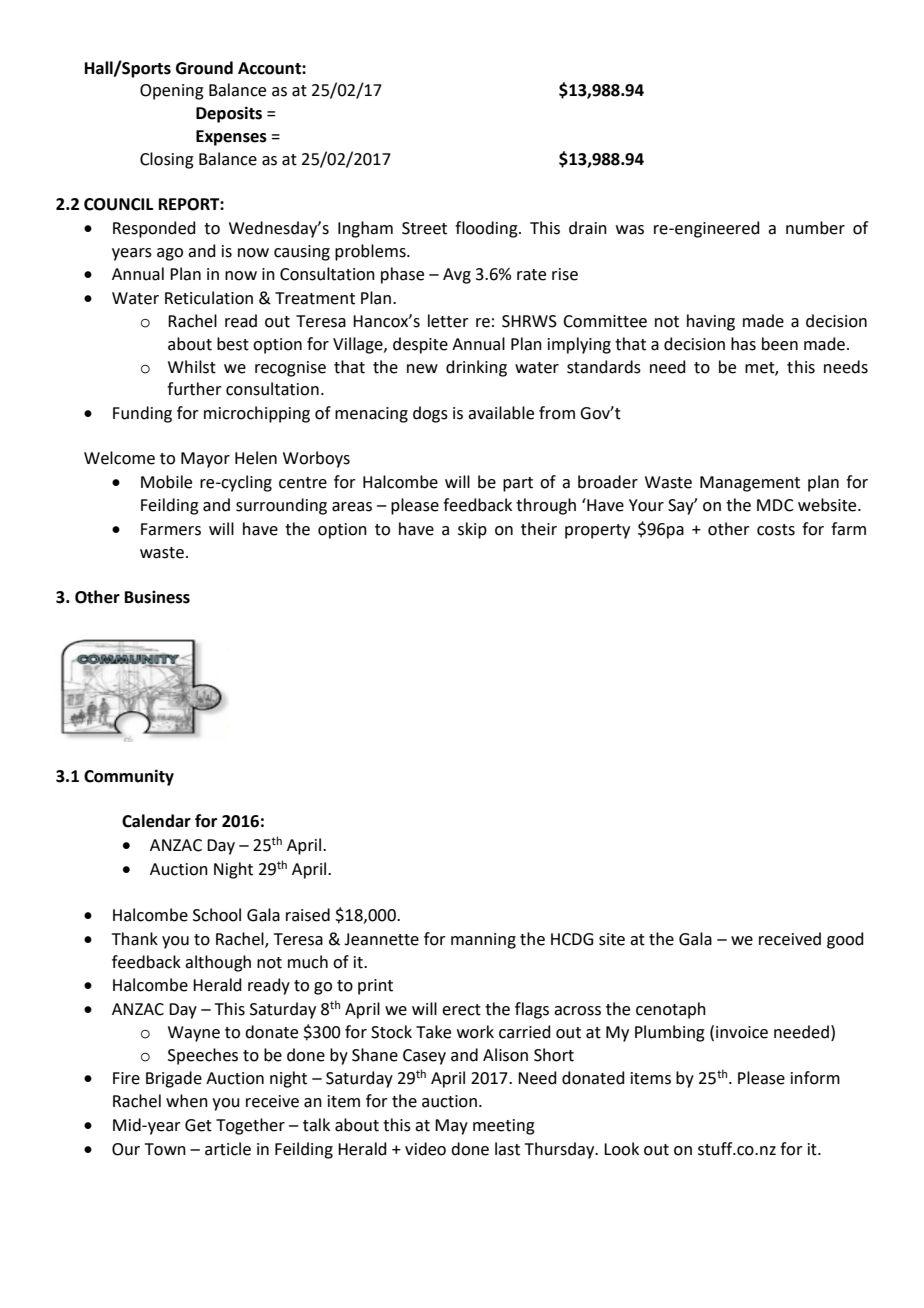  I want to click on manning, so click(483, 941).
